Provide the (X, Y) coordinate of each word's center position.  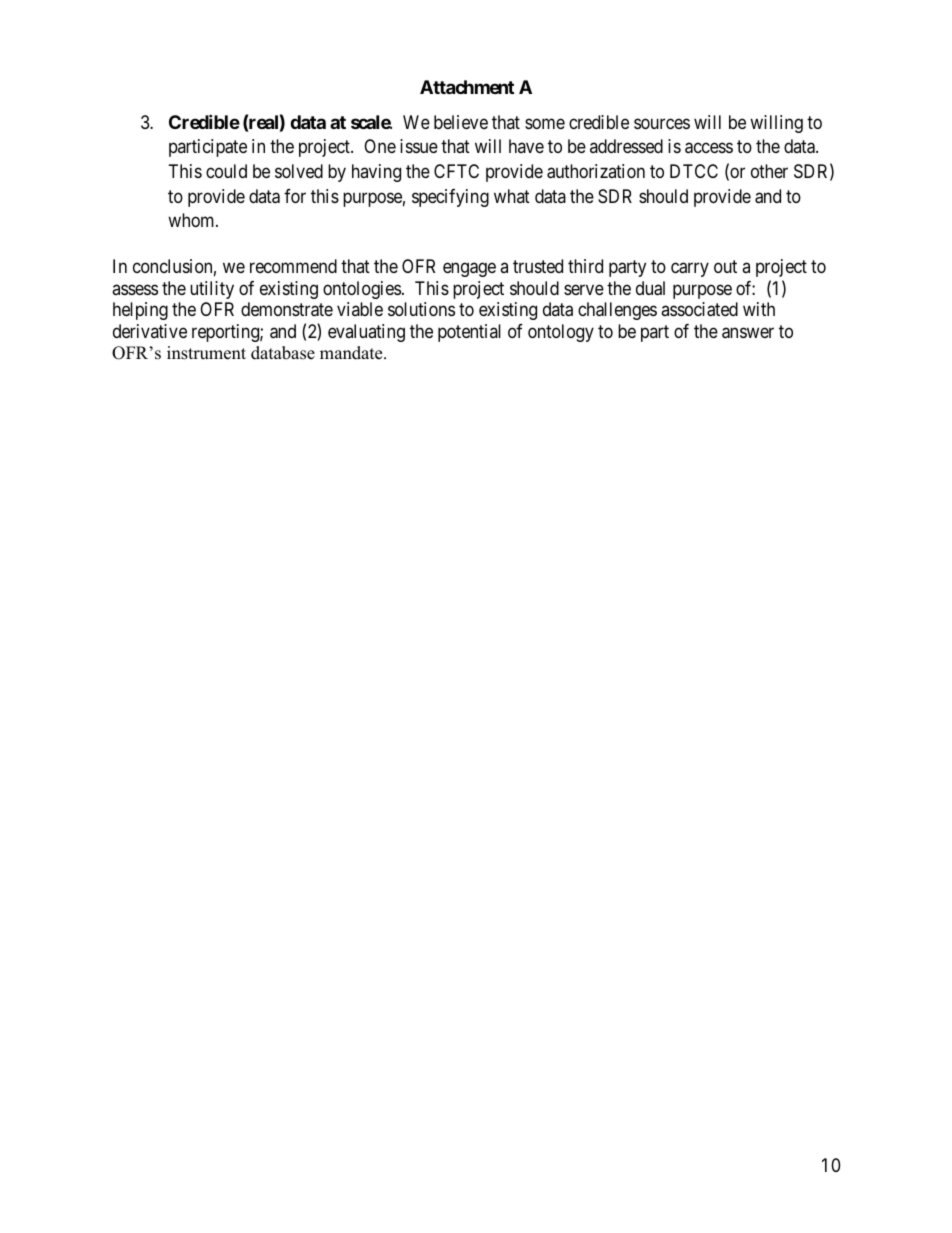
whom (192, 220)
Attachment (467, 87)
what (512, 196)
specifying (450, 198)
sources (662, 123)
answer (748, 333)
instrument (206, 353)
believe (461, 122)
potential (469, 333)
